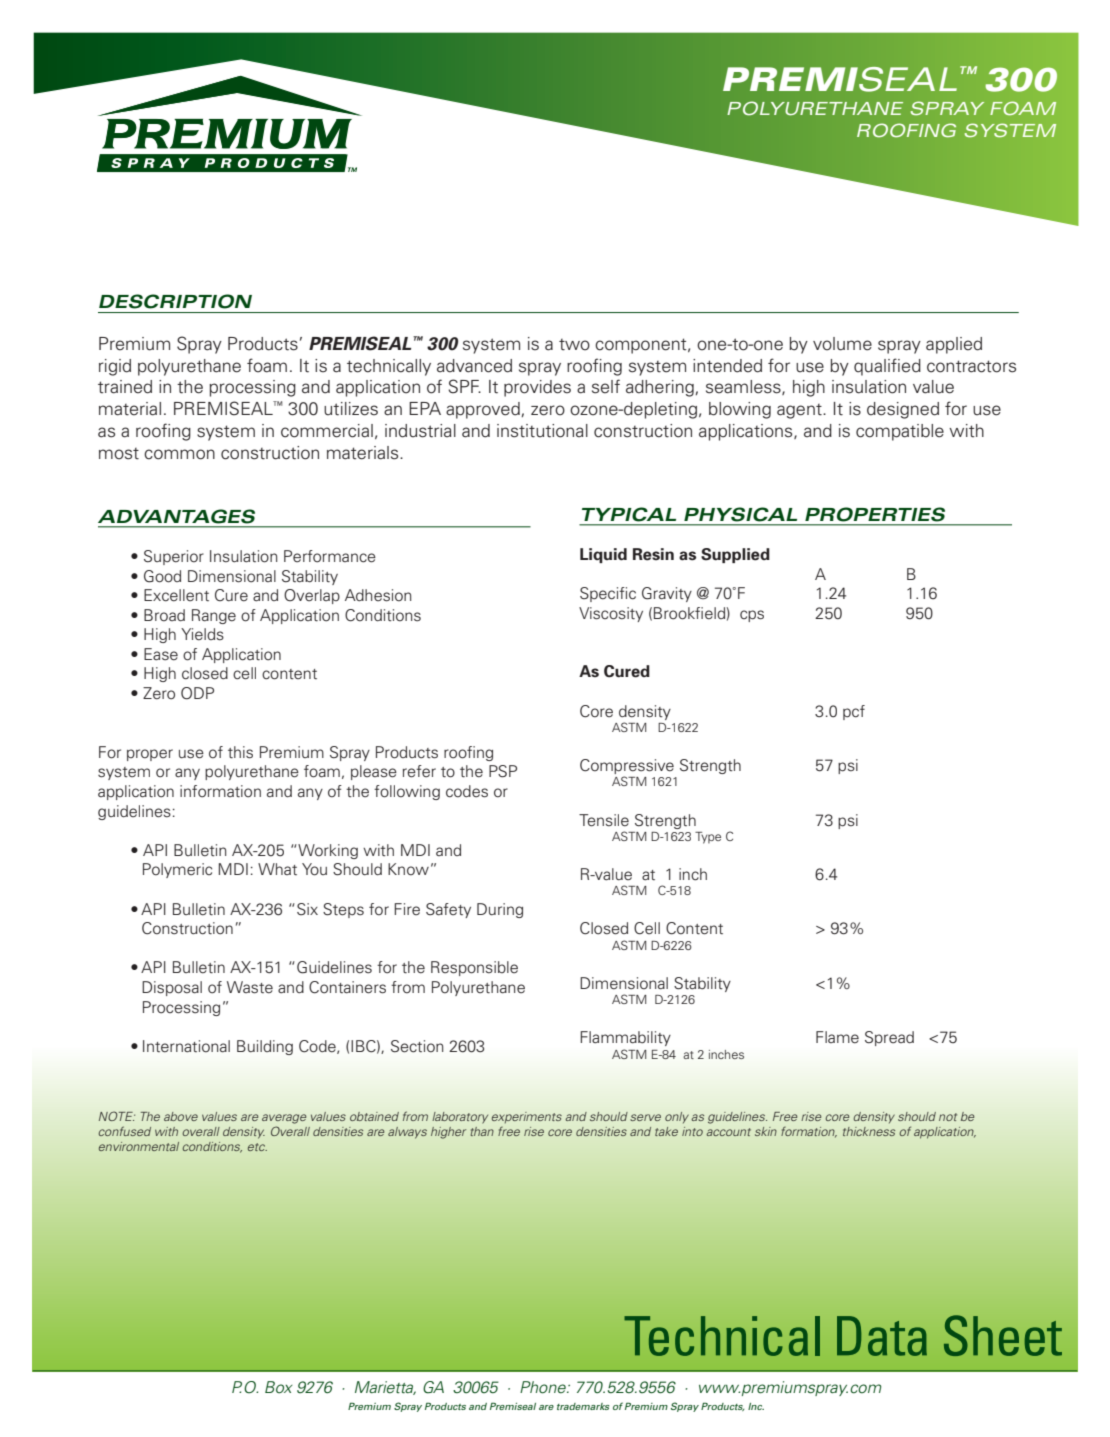 The image size is (1110, 1437). I want to click on Description, so click(175, 301).
